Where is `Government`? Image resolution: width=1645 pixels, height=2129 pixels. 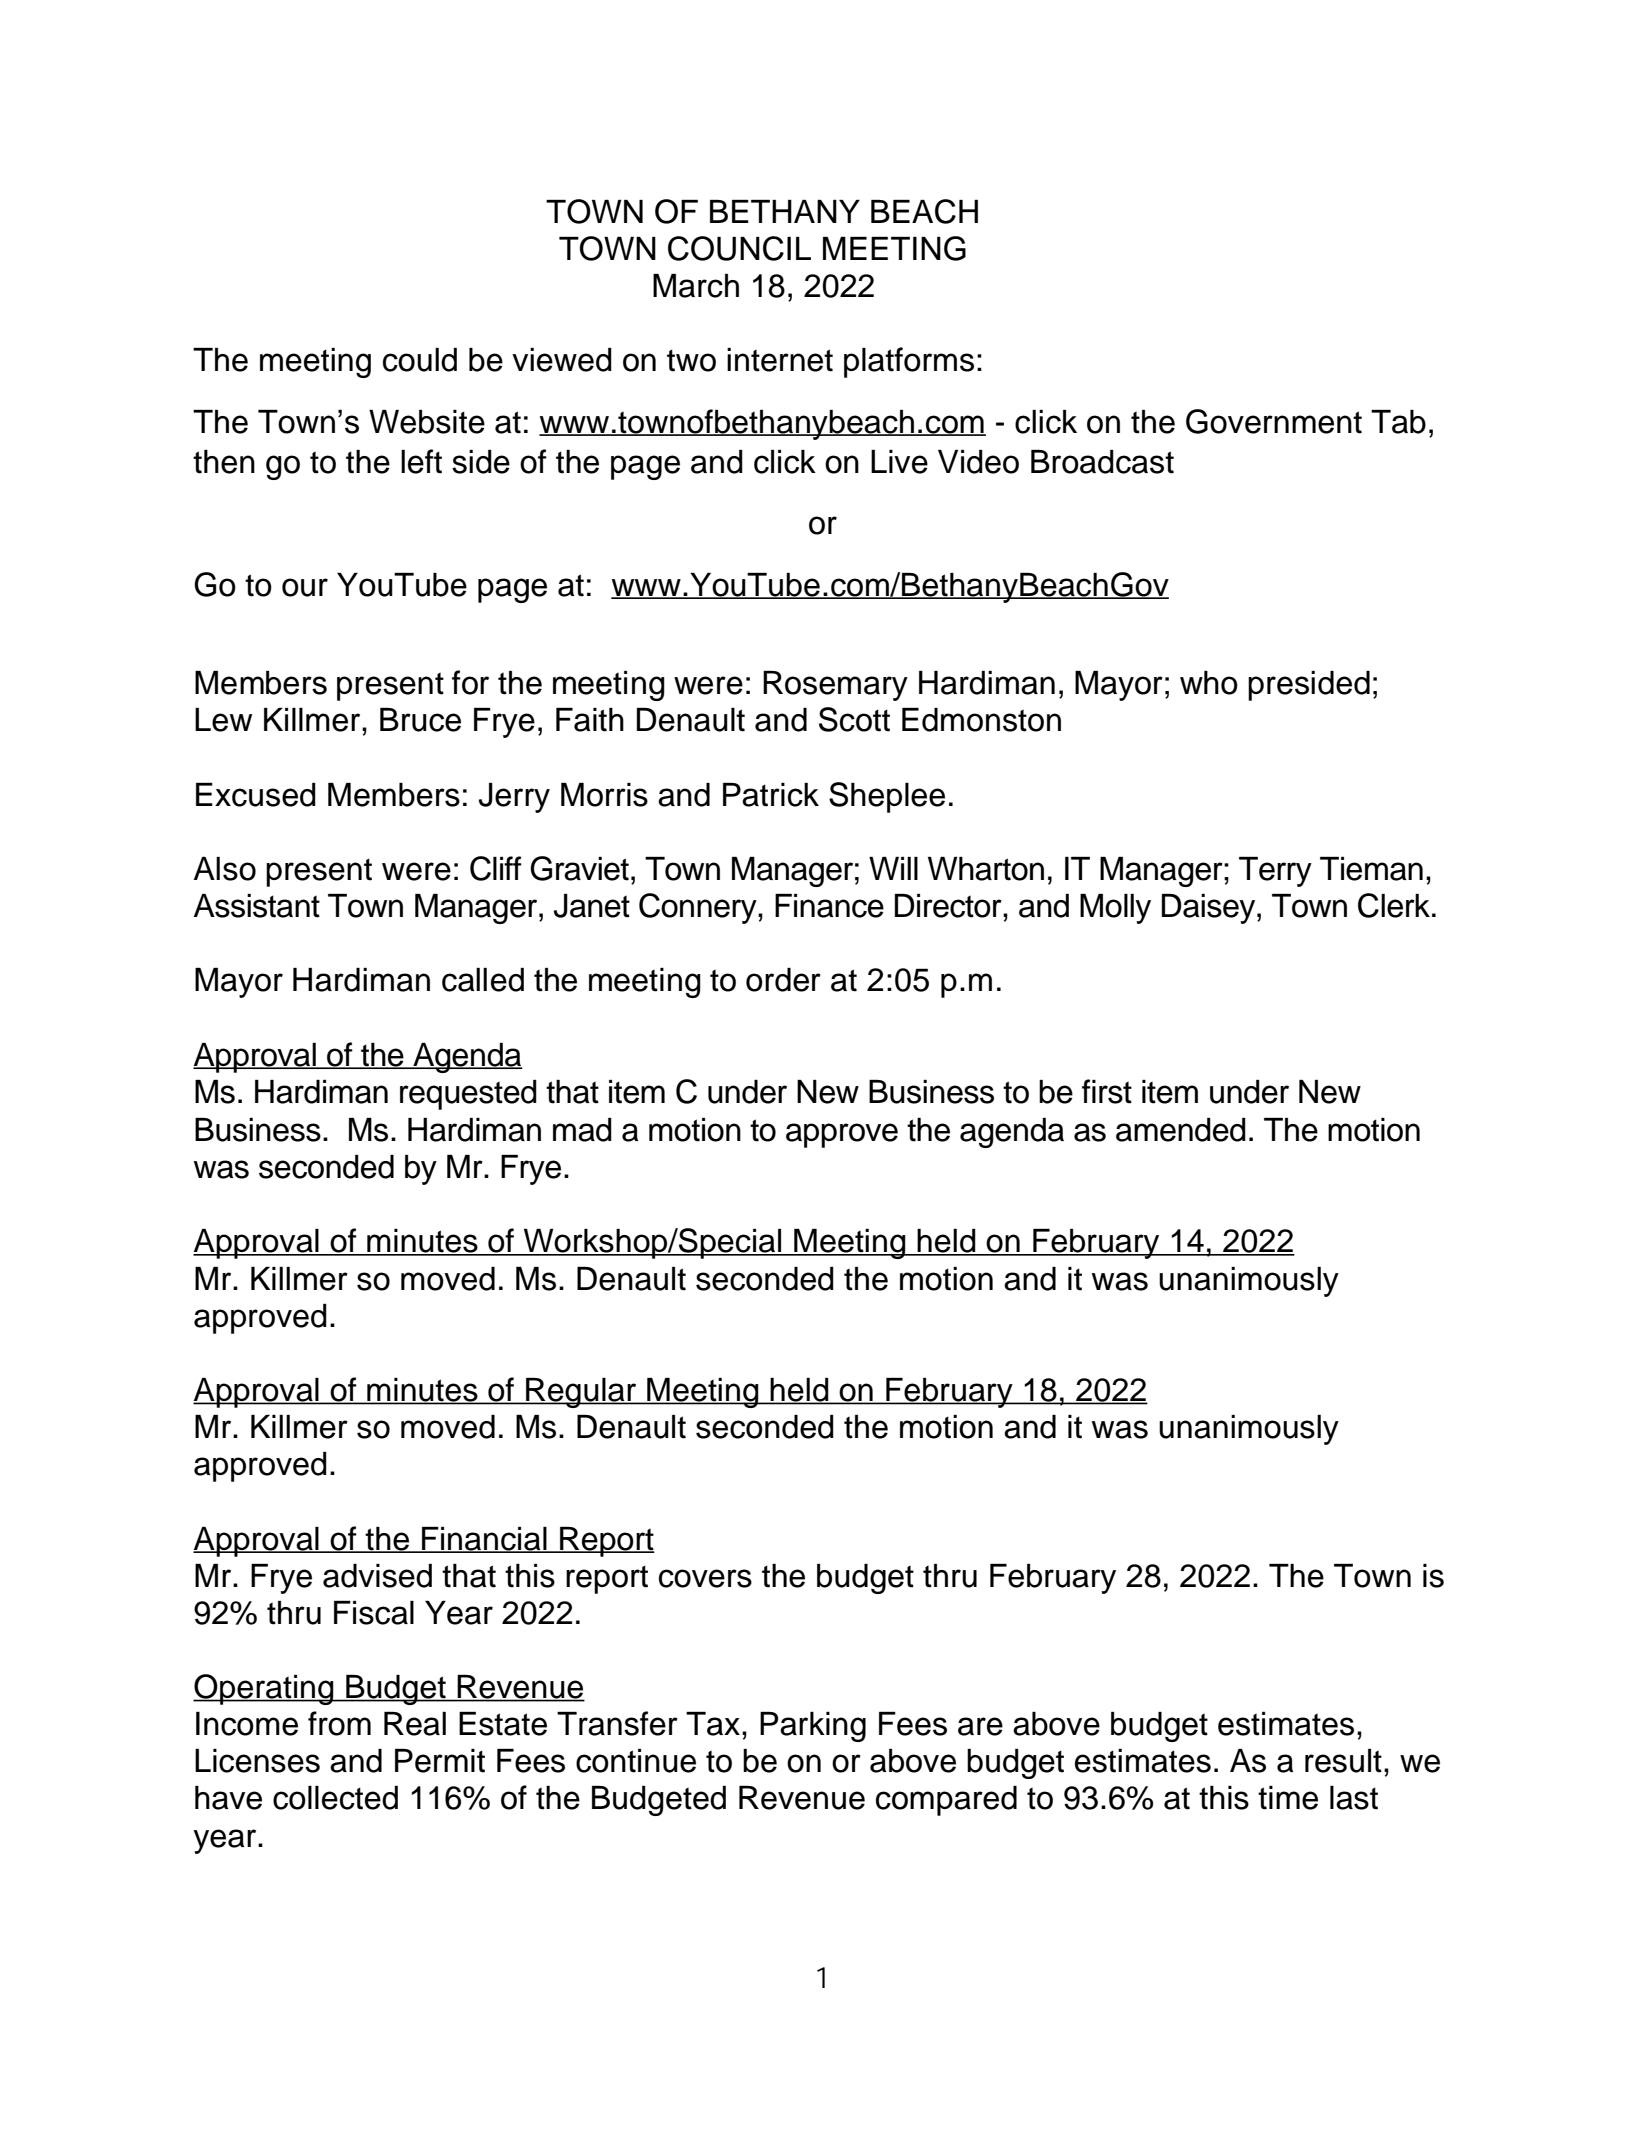 Government is located at coordinates (1274, 421).
